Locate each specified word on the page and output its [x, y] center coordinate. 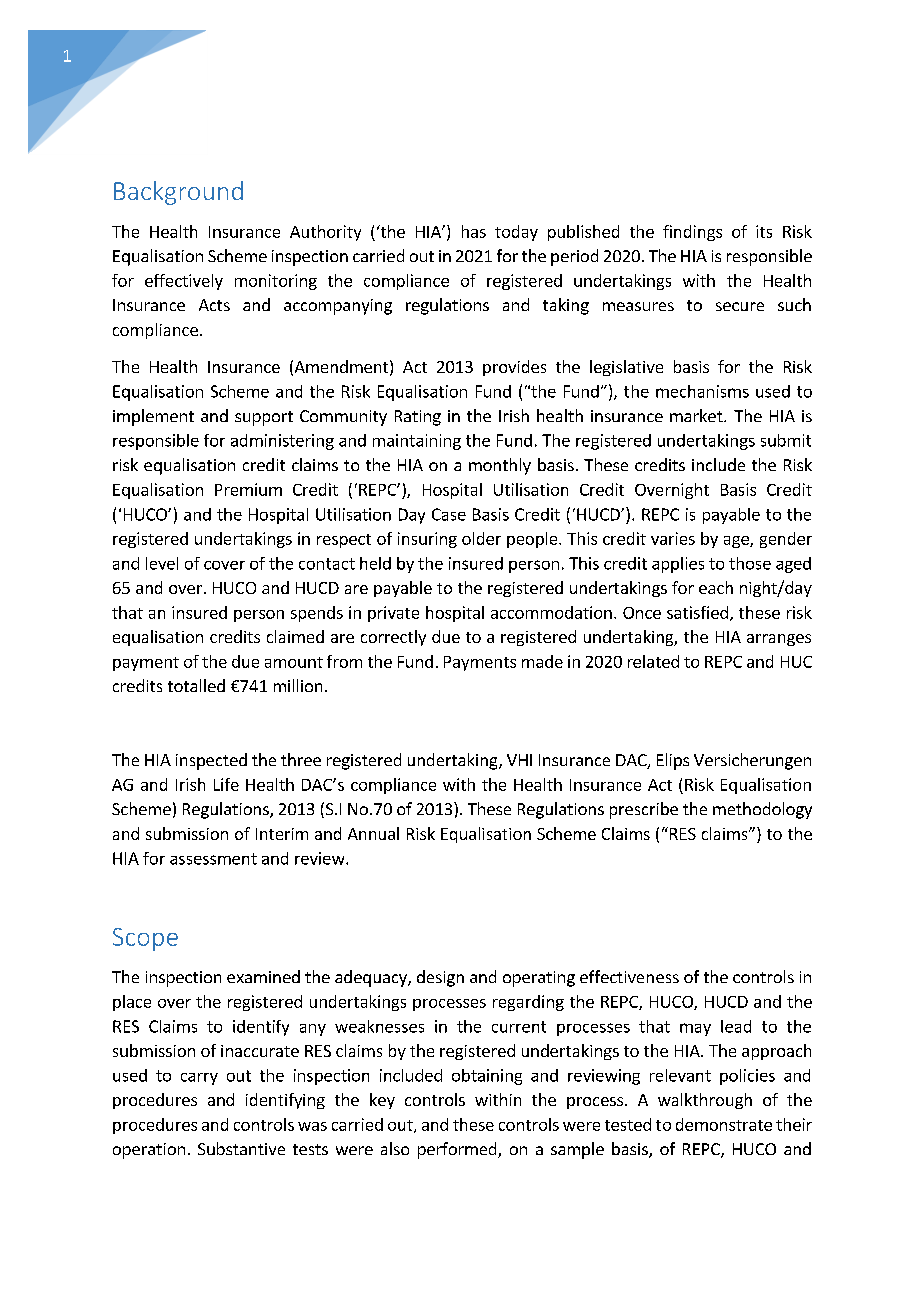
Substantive [241, 1148]
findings [692, 233]
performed [458, 1150]
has [474, 231]
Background [178, 193]
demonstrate [724, 1124]
